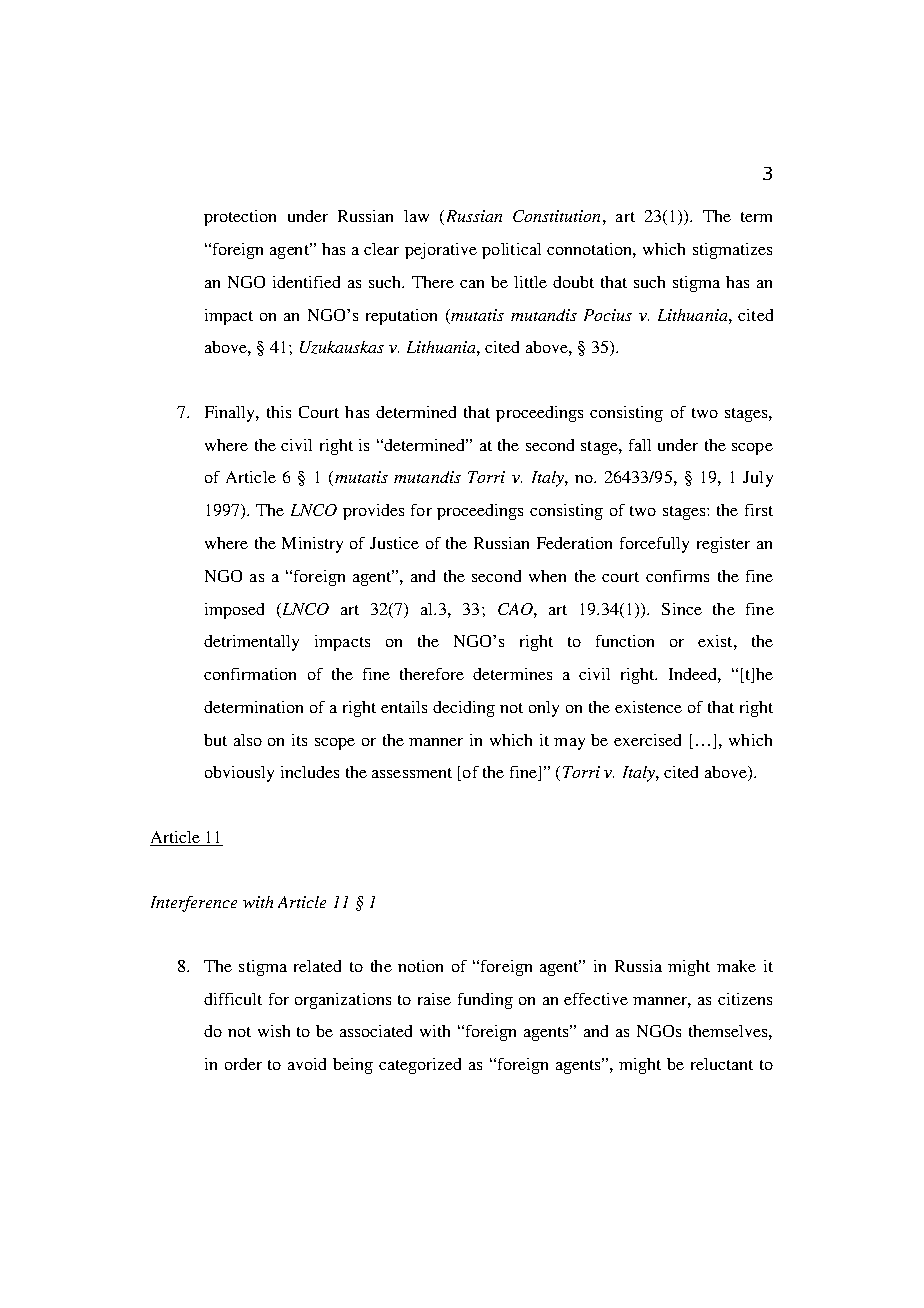  I want to click on Justice, so click(394, 543).
